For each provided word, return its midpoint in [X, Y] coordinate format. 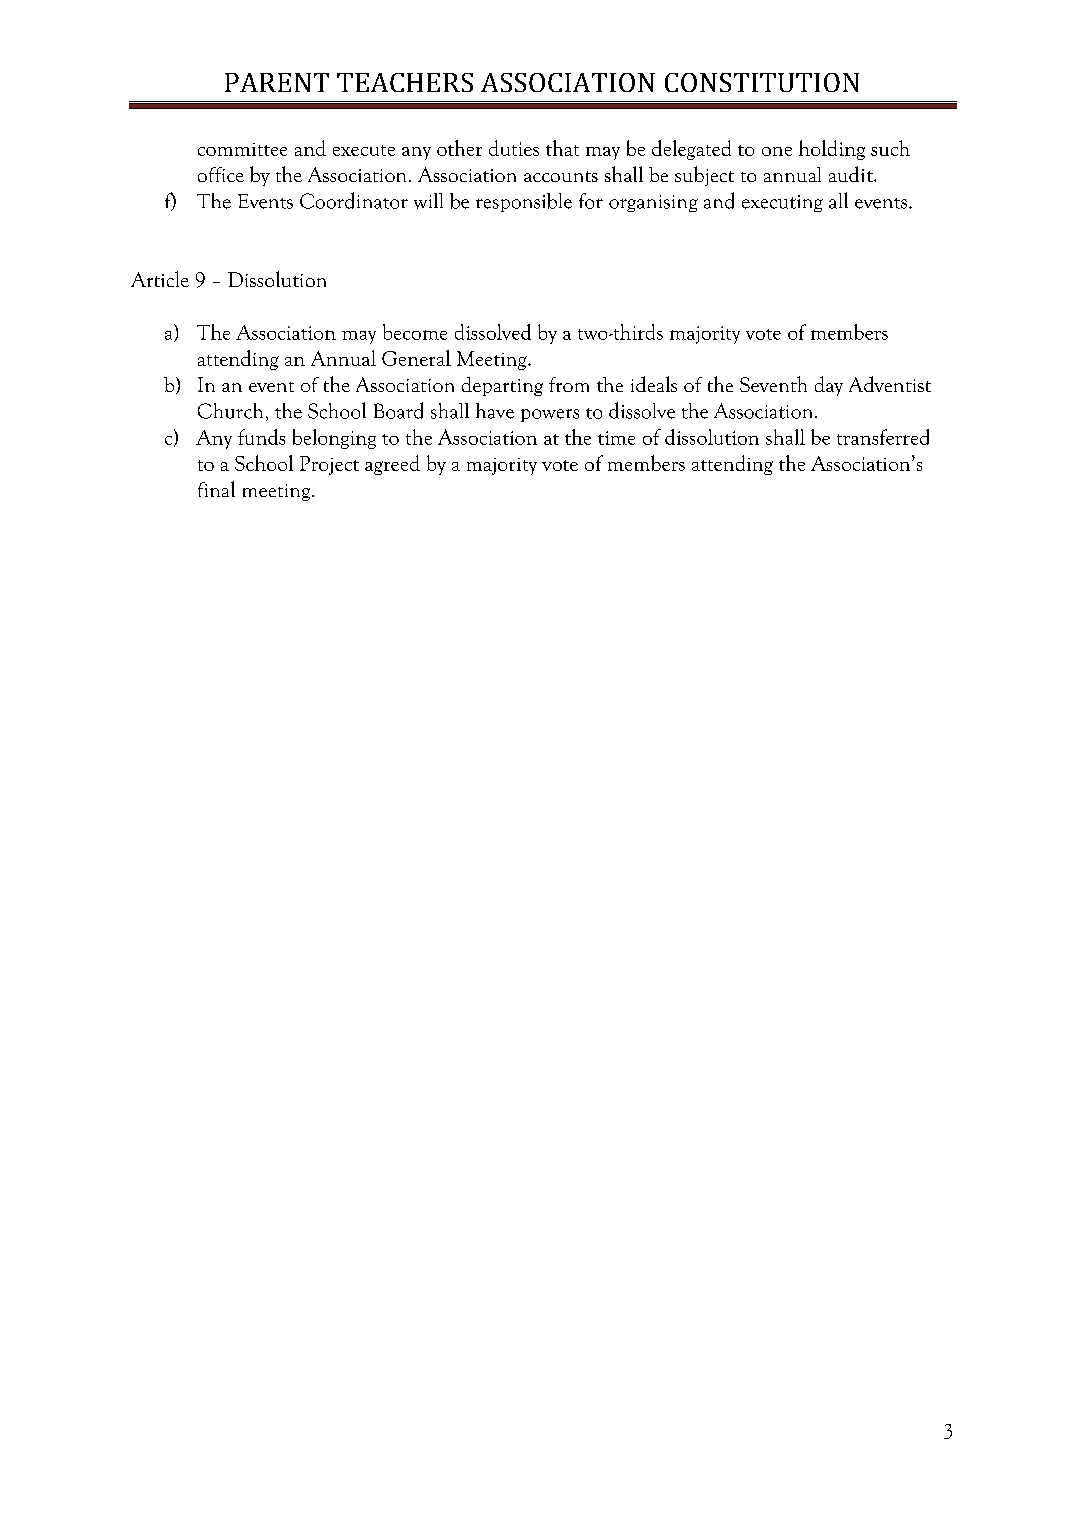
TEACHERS [405, 82]
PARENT [277, 82]
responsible [524, 202]
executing [782, 203]
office [221, 174]
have [495, 411]
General [416, 358]
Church [230, 411]
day [829, 386]
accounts [561, 176]
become [415, 332]
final [216, 489]
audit [852, 174]
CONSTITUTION [762, 82]
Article [160, 279]
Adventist [890, 384]
